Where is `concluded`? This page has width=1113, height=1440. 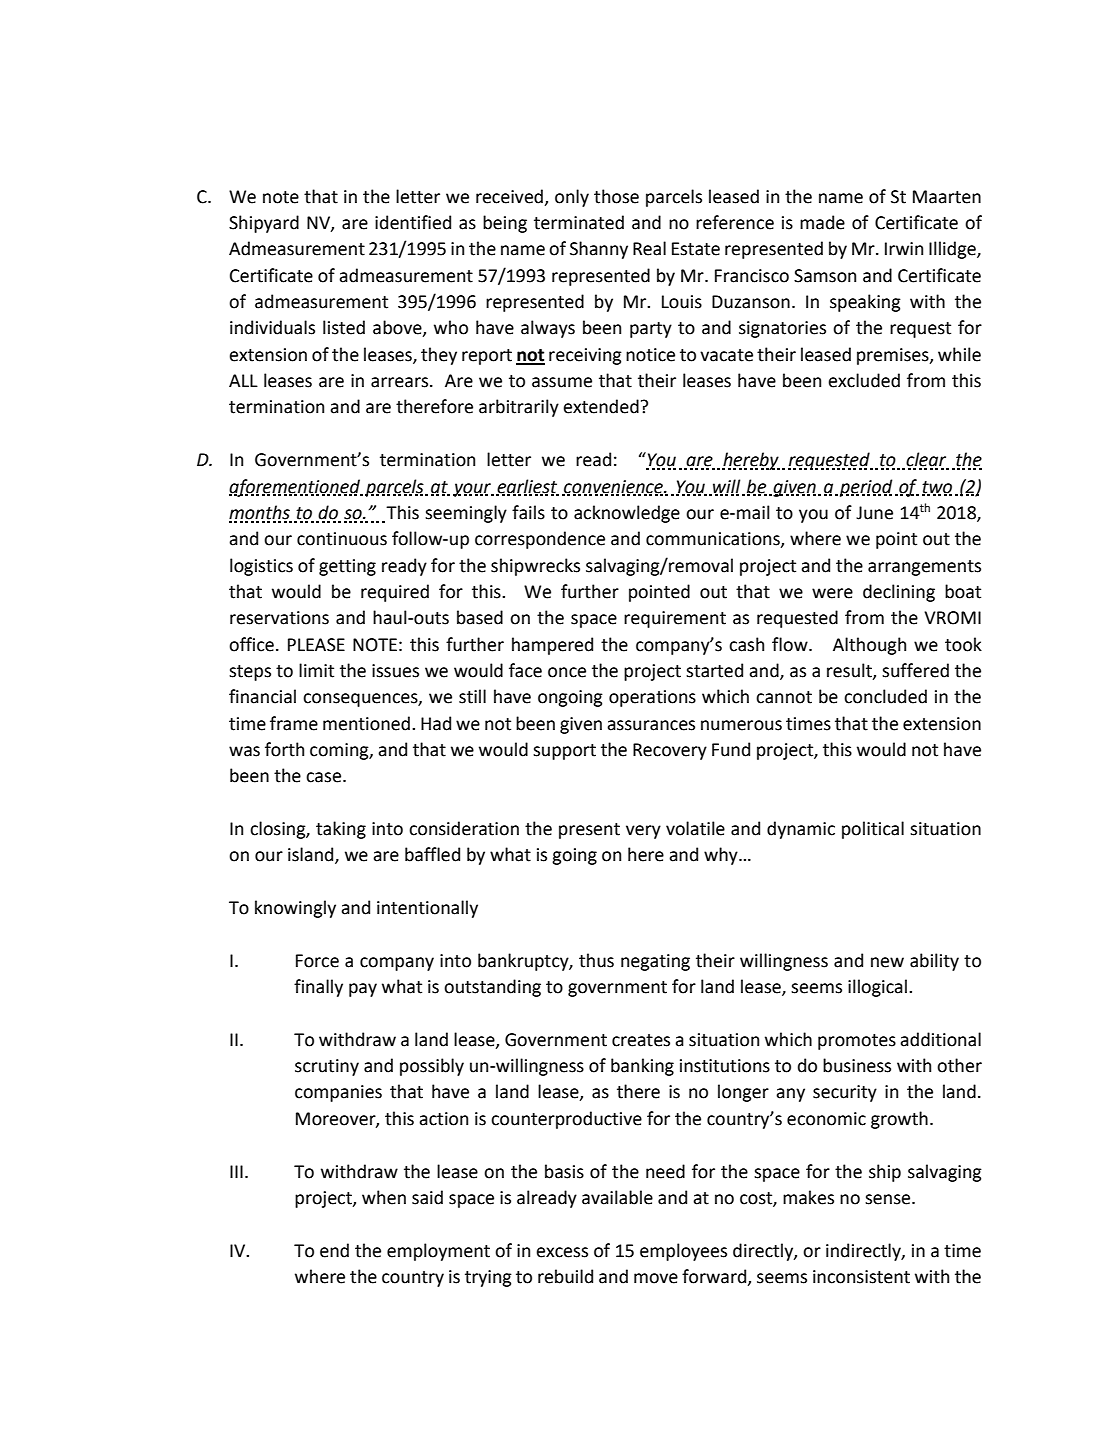 concluded is located at coordinates (885, 696).
